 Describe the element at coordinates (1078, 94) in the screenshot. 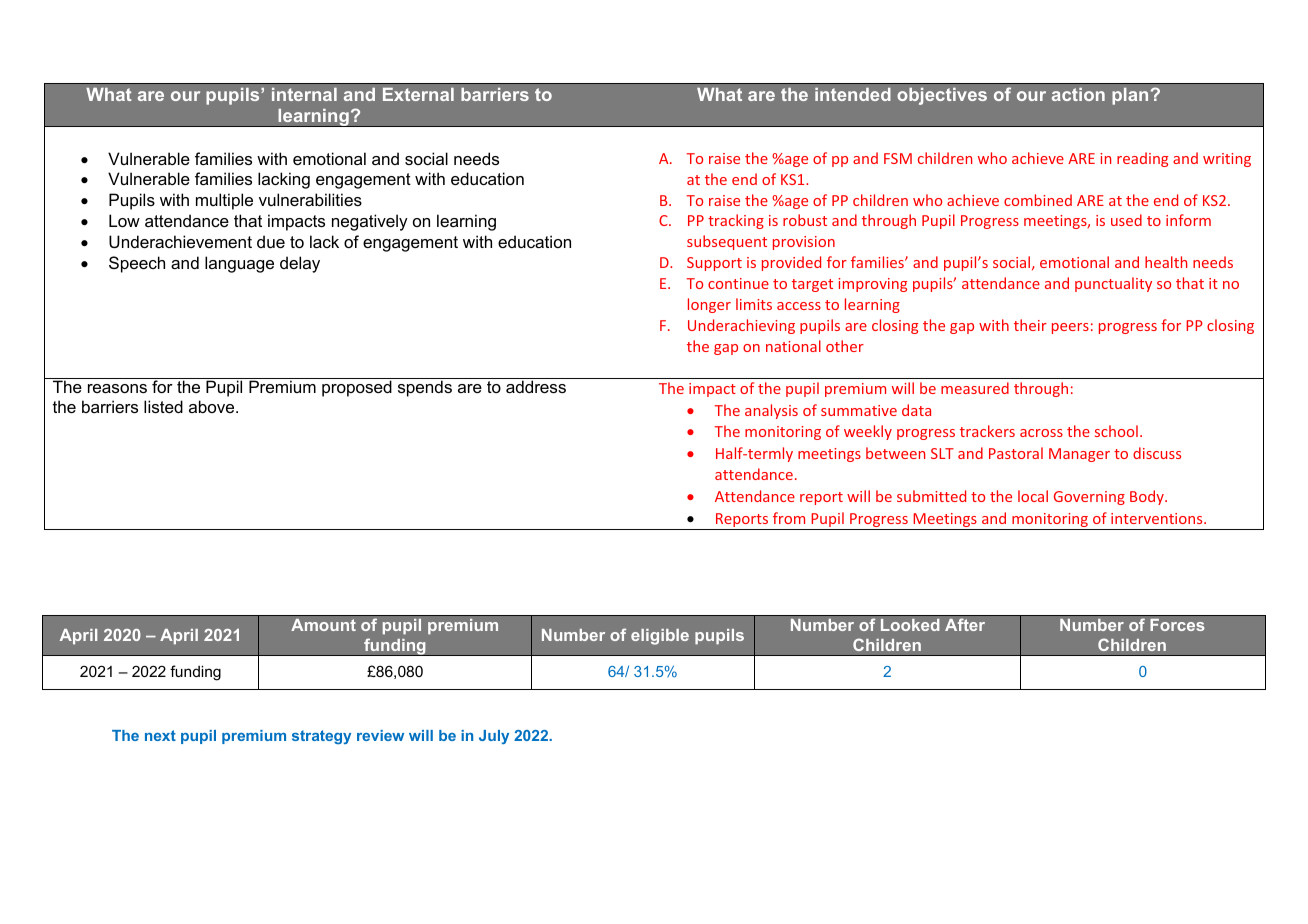

I see `action` at that location.
